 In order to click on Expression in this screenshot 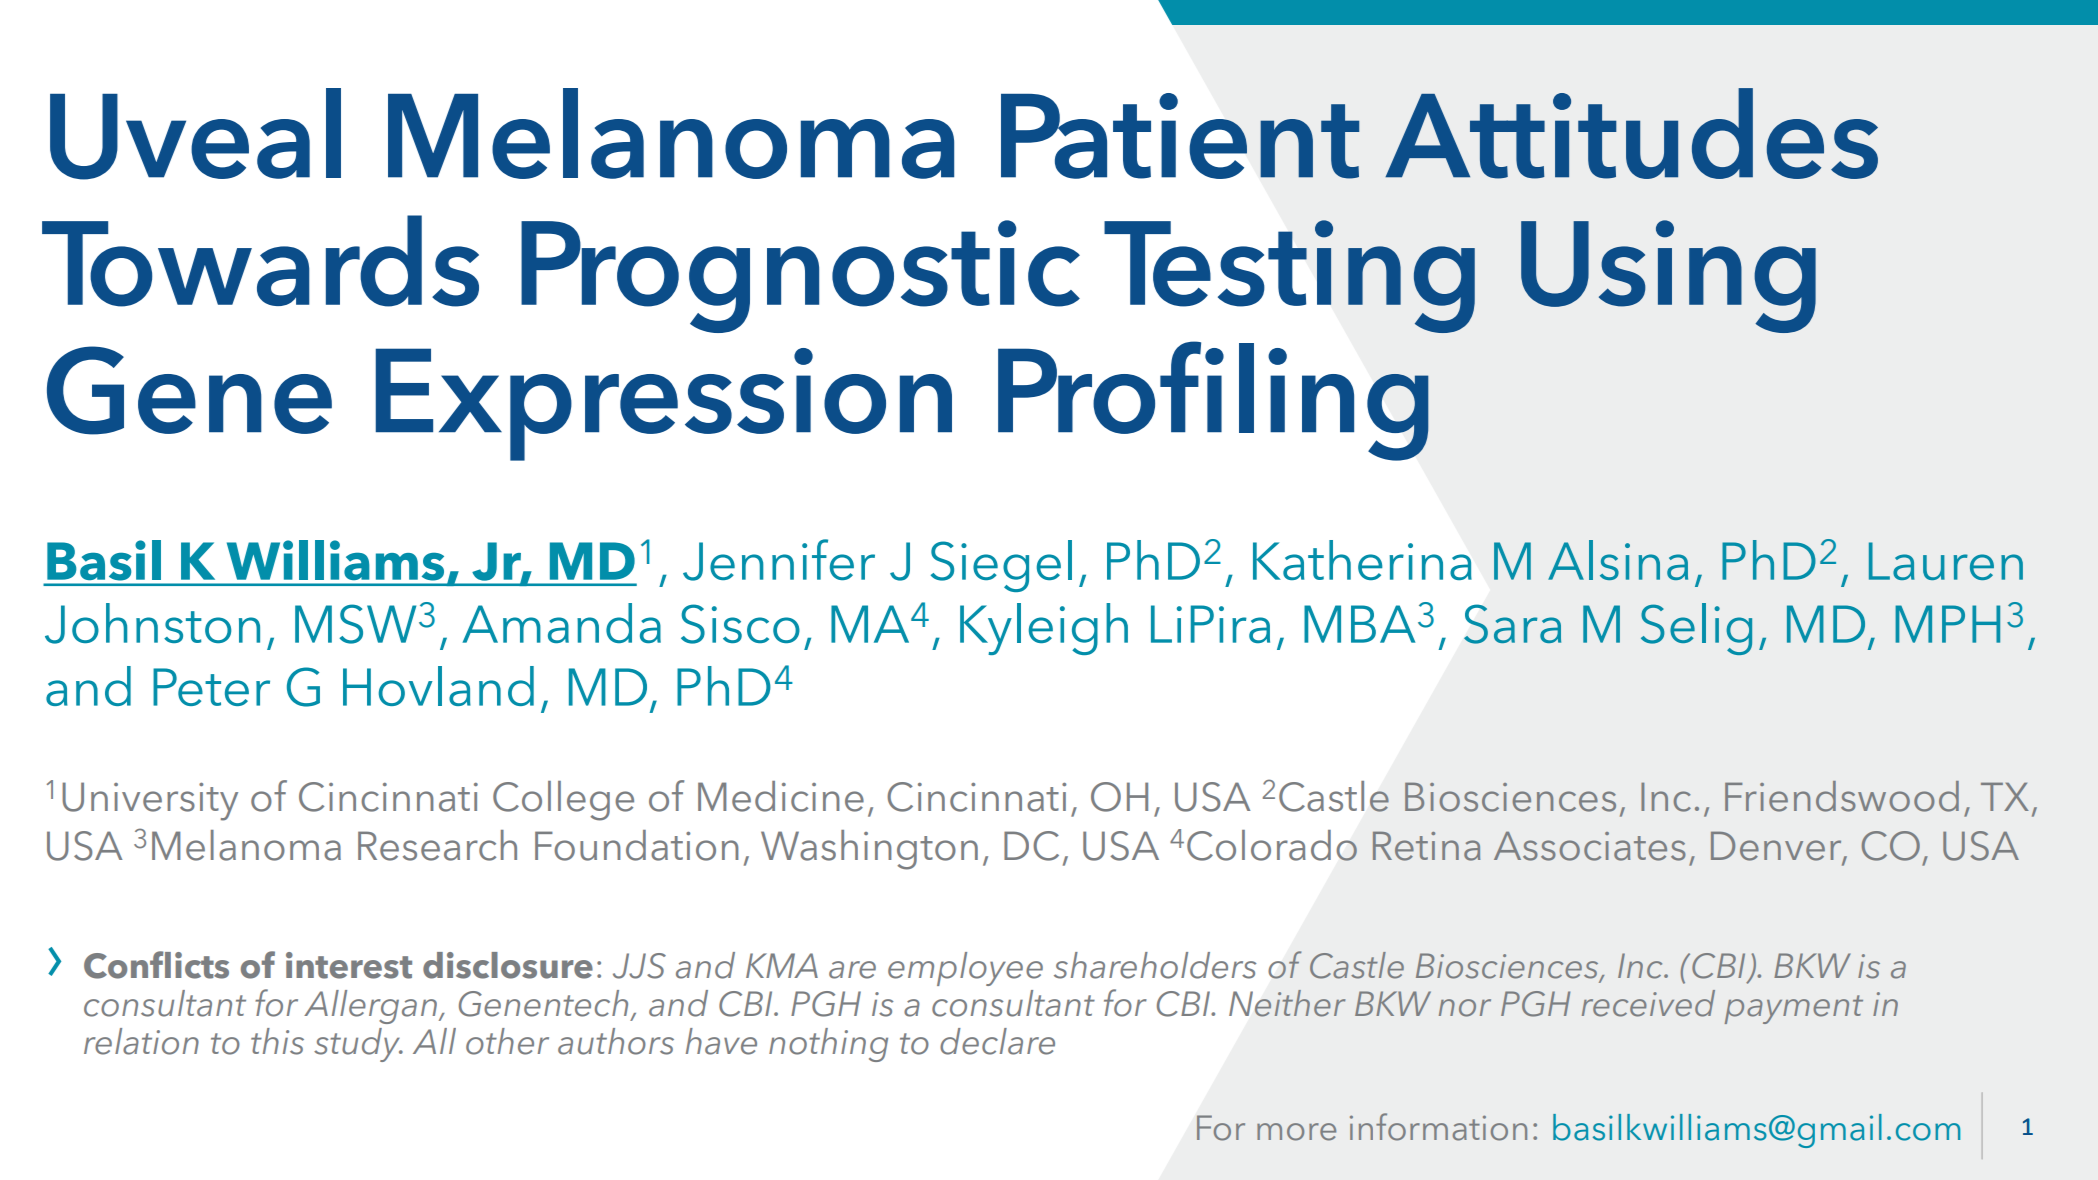, I will do `click(664, 404)`.
